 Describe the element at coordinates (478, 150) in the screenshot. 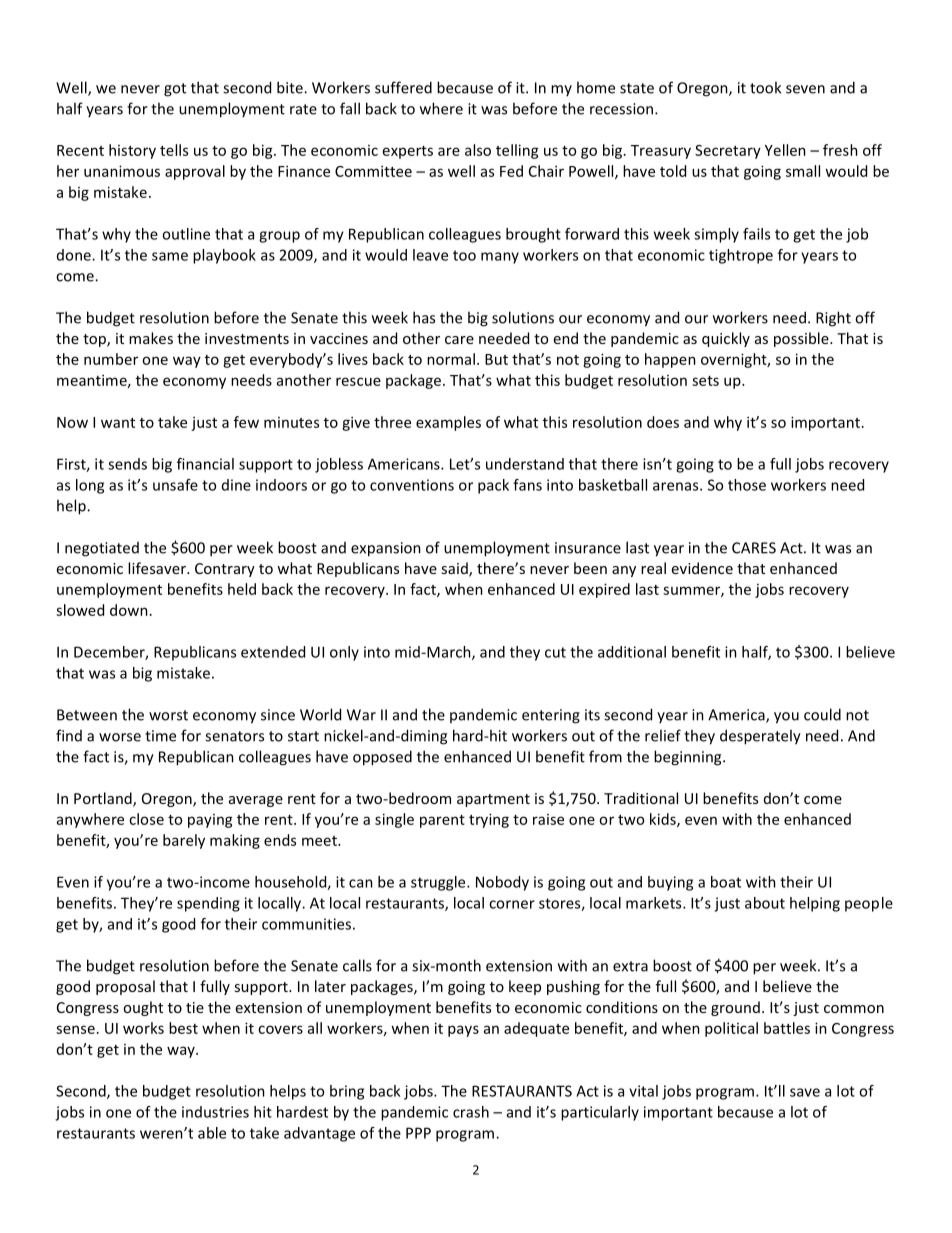

I see `also` at that location.
